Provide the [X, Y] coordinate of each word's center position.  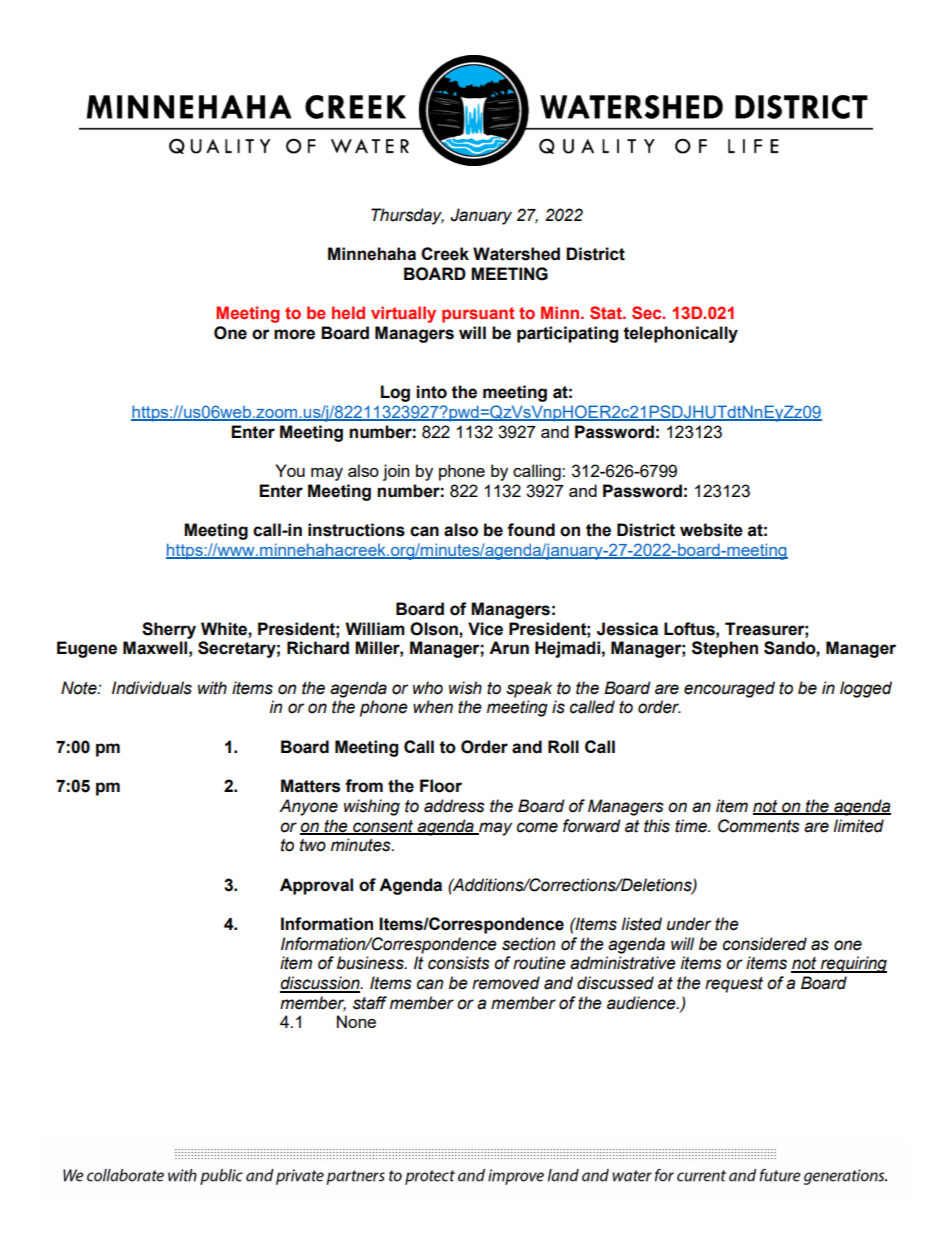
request [734, 985]
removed [506, 983]
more [294, 334]
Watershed [516, 254]
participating [567, 334]
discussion [321, 984]
